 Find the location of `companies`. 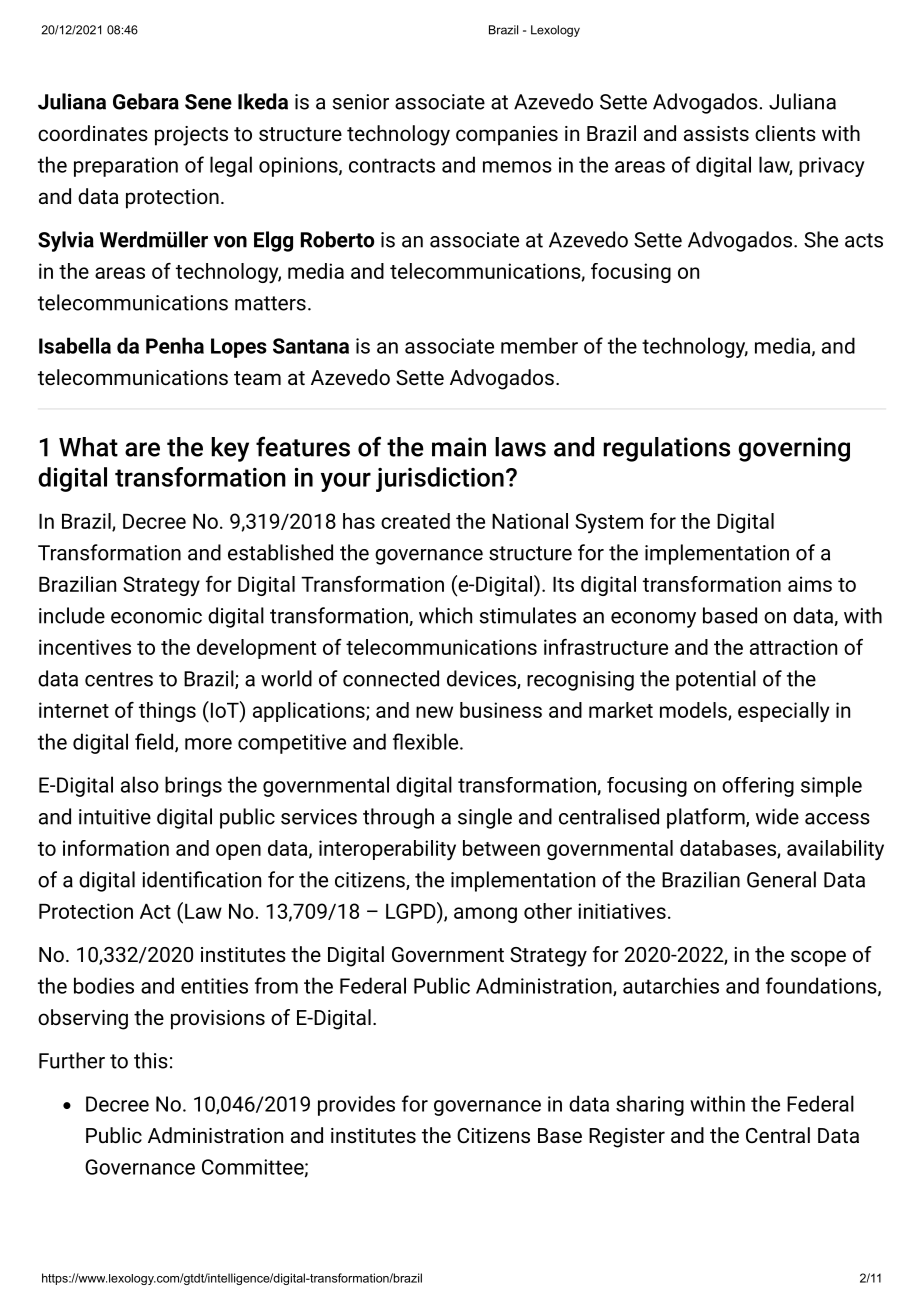

companies is located at coordinates (507, 136).
